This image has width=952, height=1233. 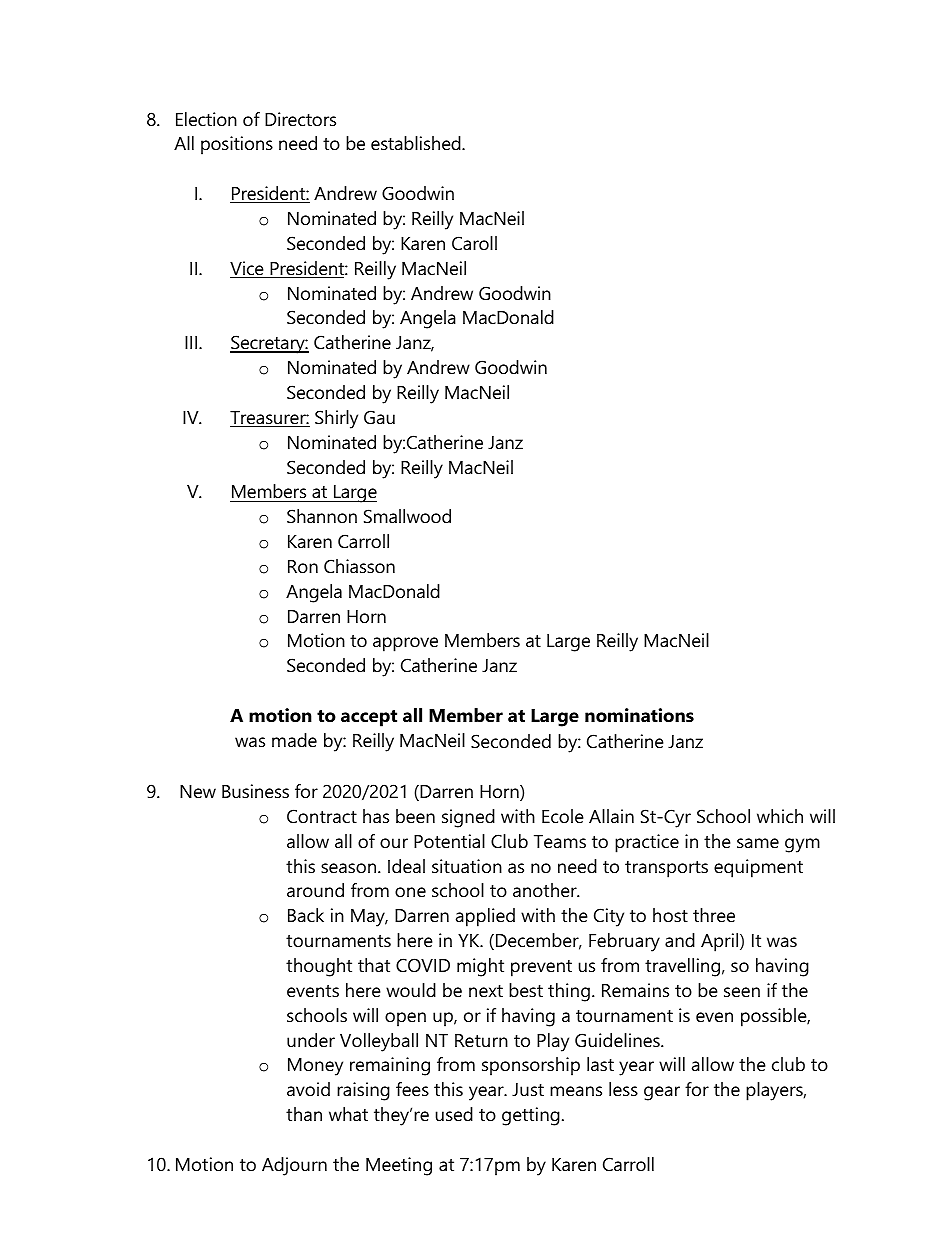 I want to click on positions, so click(x=237, y=145).
